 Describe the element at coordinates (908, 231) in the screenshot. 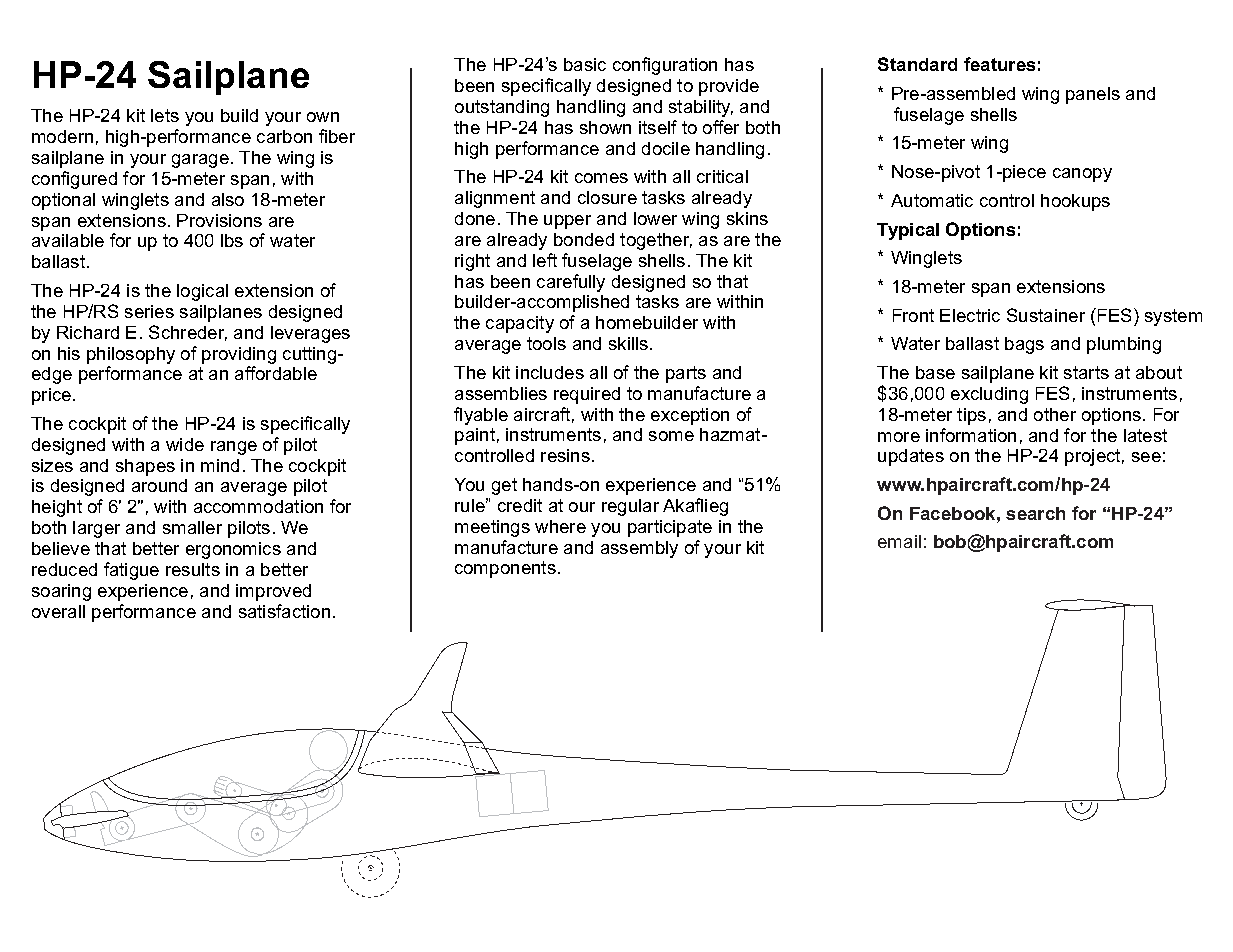

I see `Typical` at that location.
